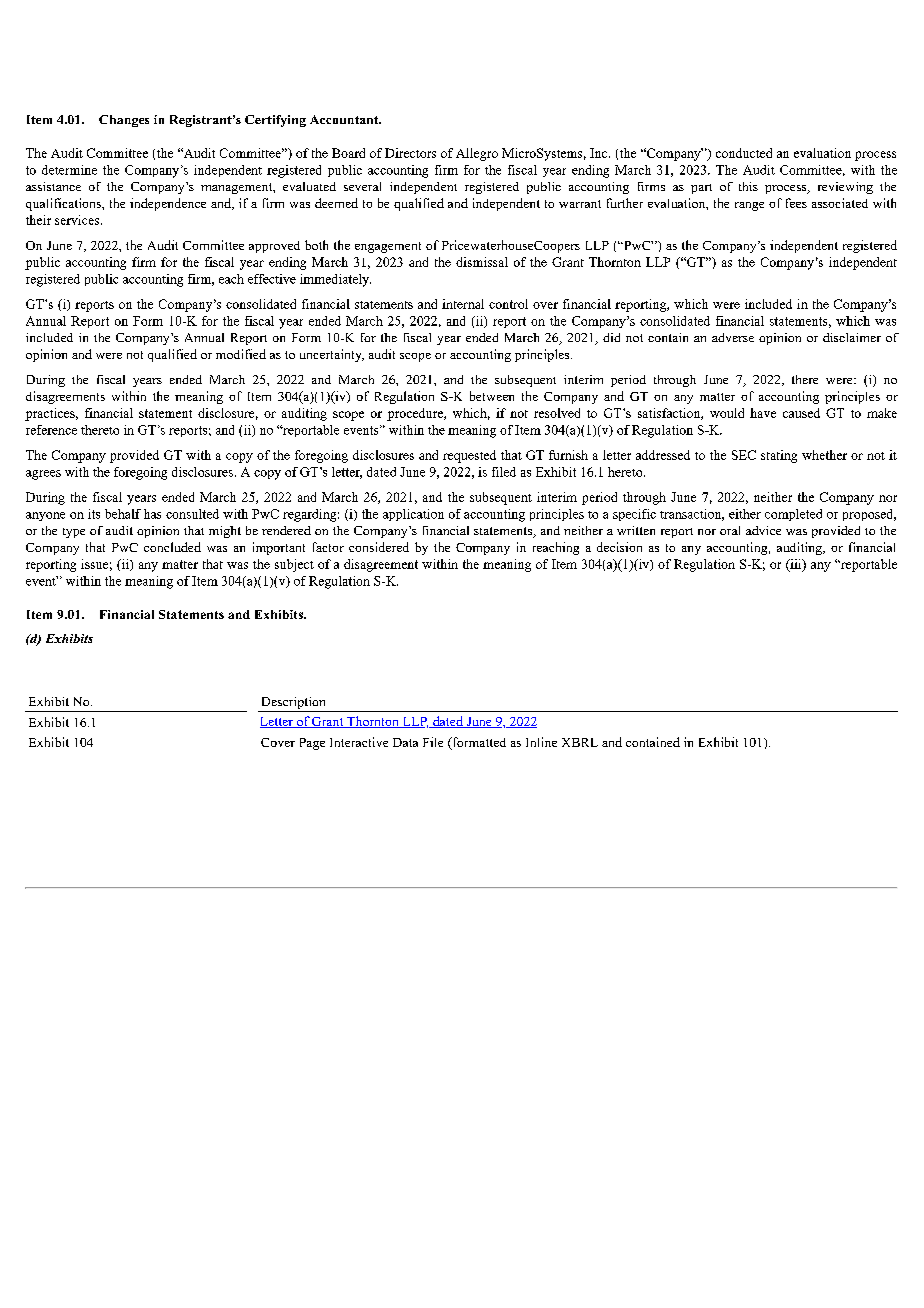 The width and height of the screenshot is (924, 1308). I want to click on adverse, so click(733, 337).
